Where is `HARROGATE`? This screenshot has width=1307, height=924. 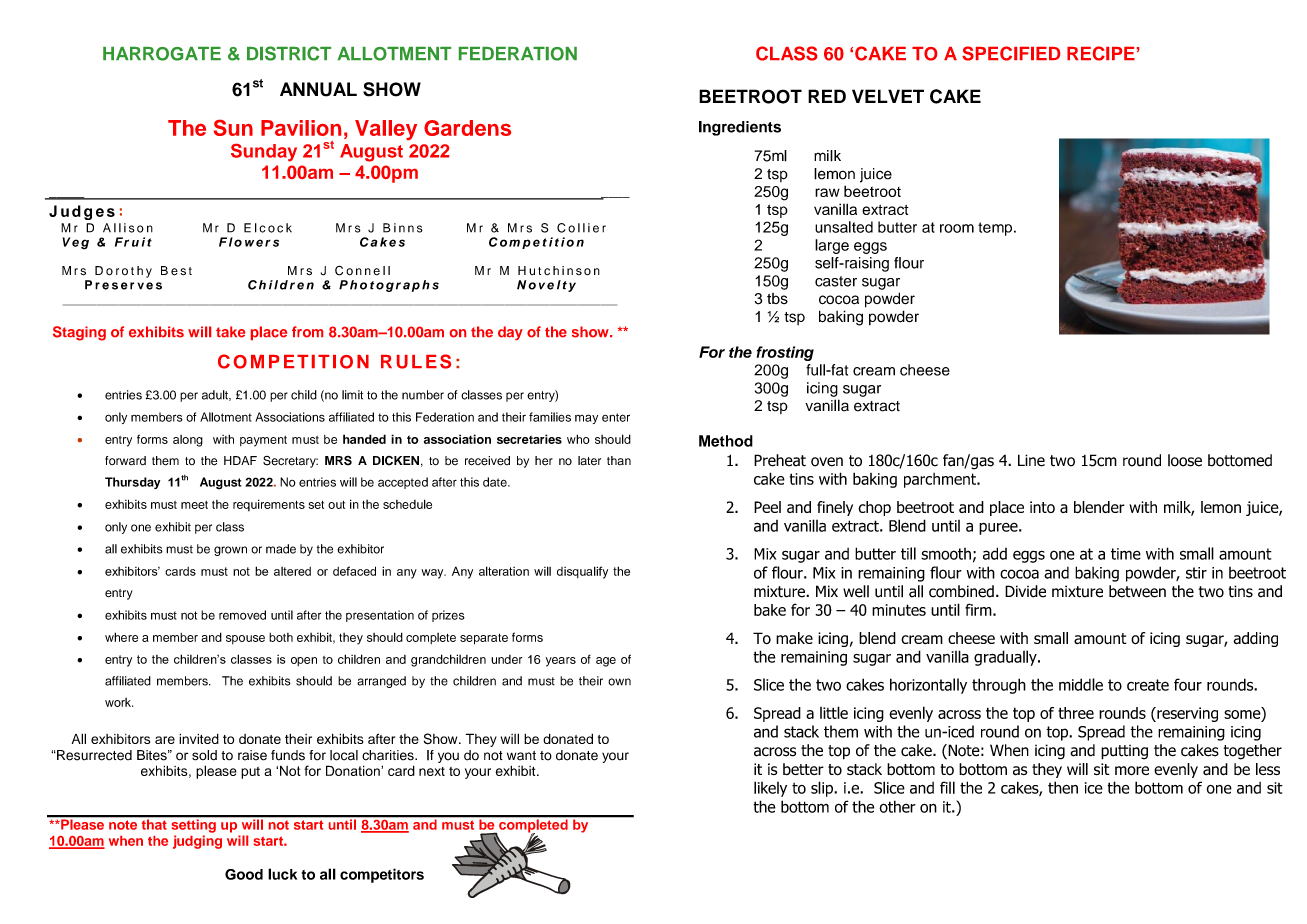
HARROGATE is located at coordinates (162, 54).
